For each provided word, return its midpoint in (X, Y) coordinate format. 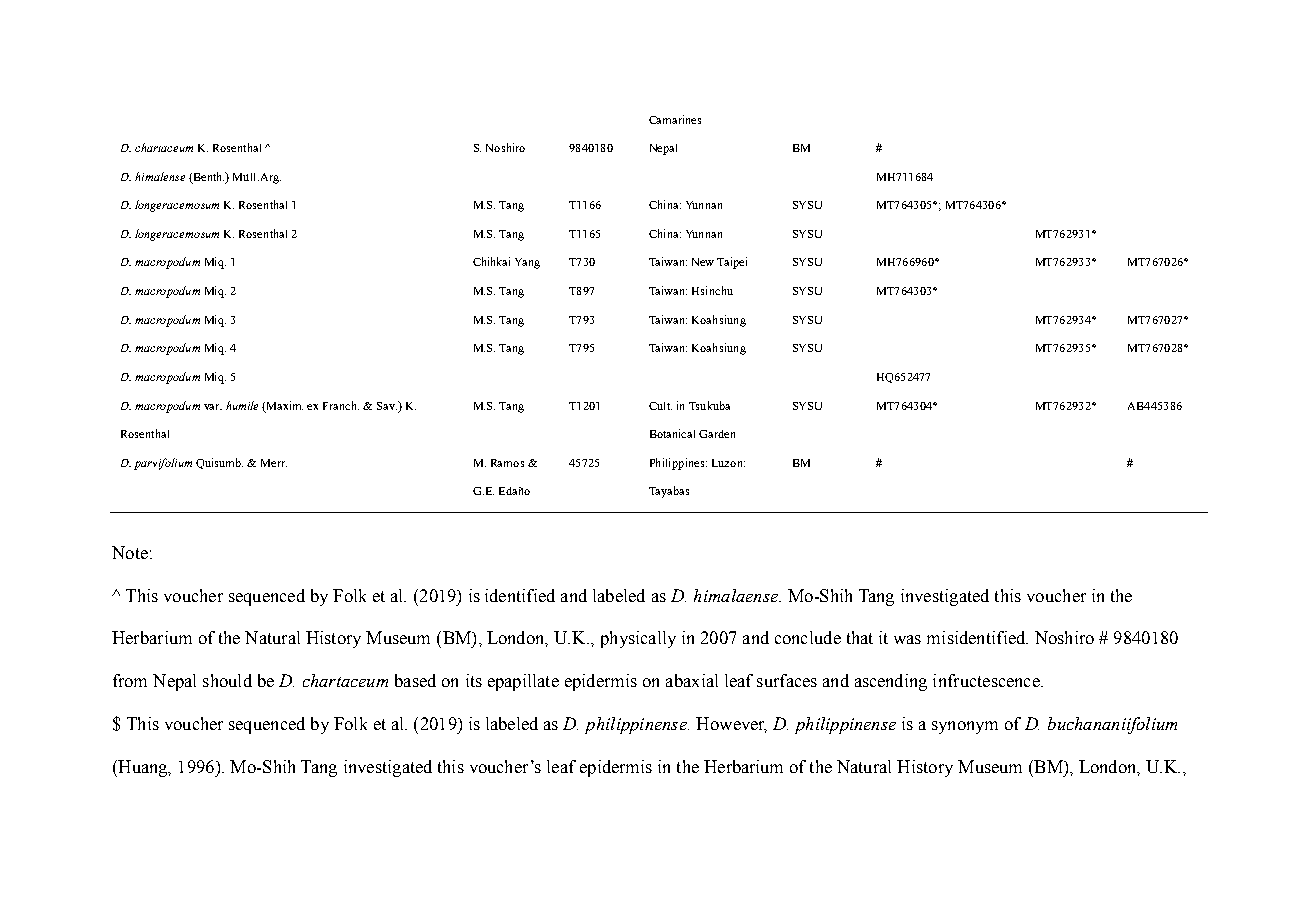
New (703, 262)
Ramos (507, 463)
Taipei (732, 263)
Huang (143, 768)
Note (130, 552)
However (731, 725)
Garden (717, 434)
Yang (527, 263)
